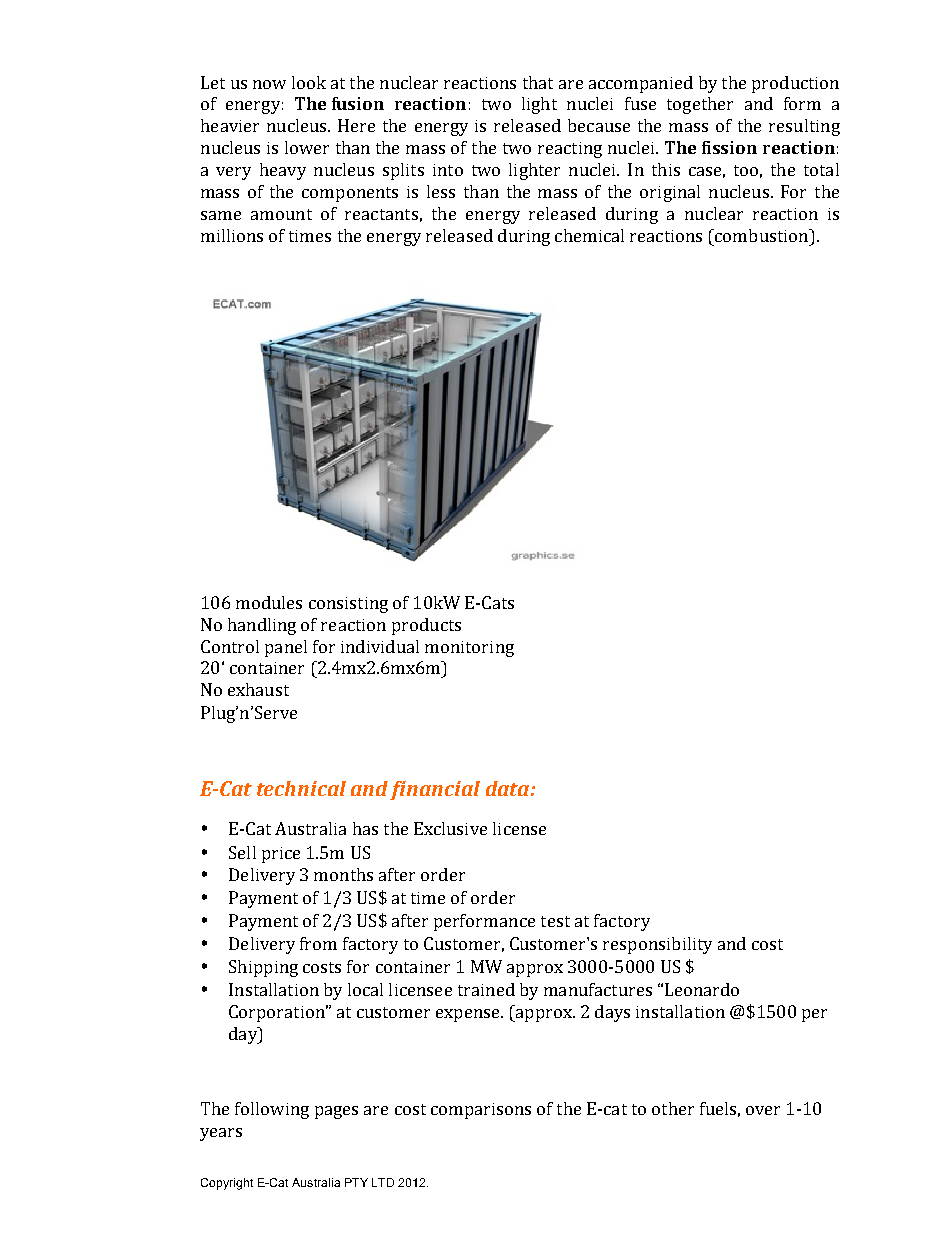 This document has width=952, height=1233. What do you see at coordinates (356, 1182) in the document?
I see `PTY` at bounding box center [356, 1182].
